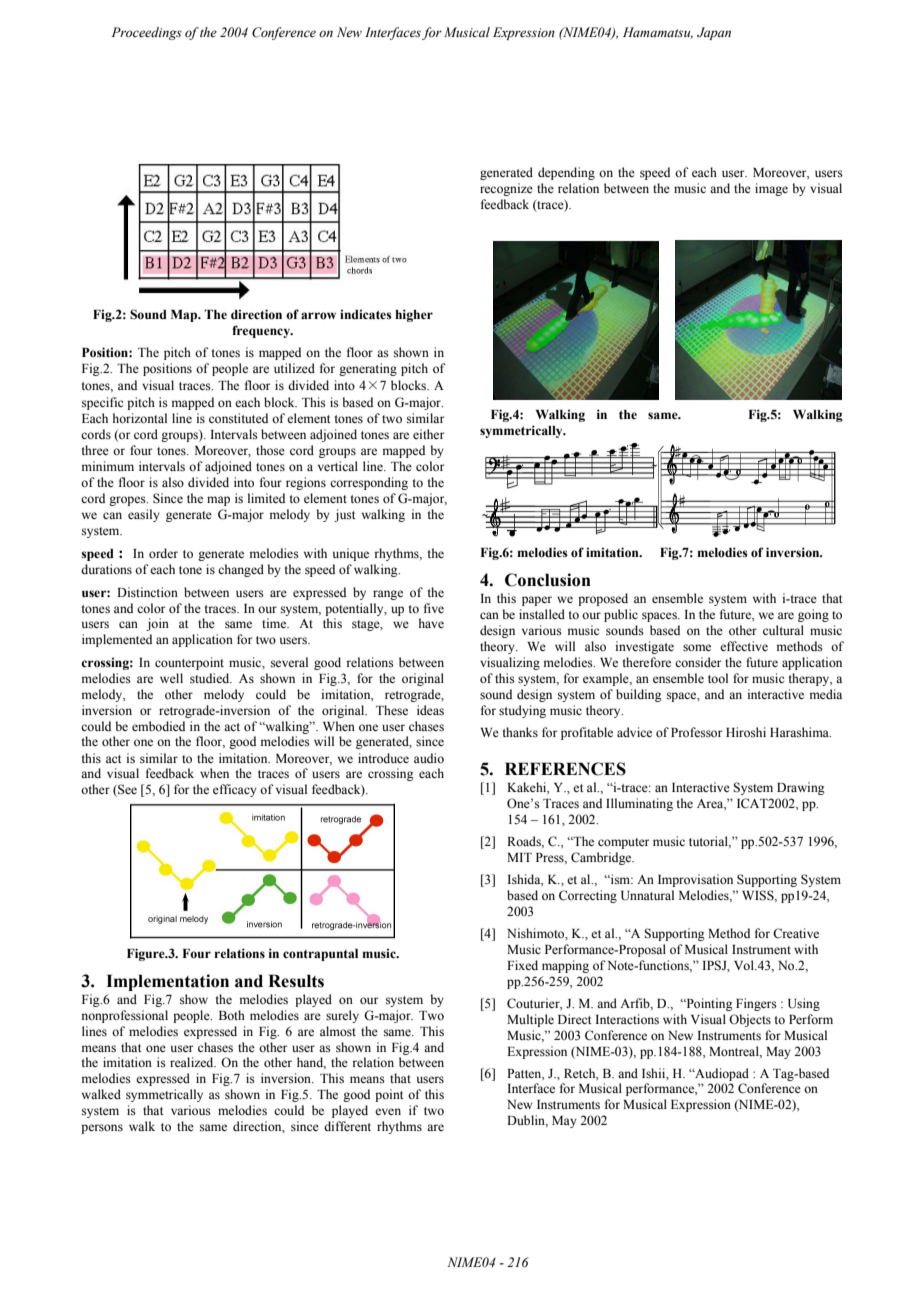 The height and width of the page is (1308, 924). I want to click on image, so click(771, 189).
